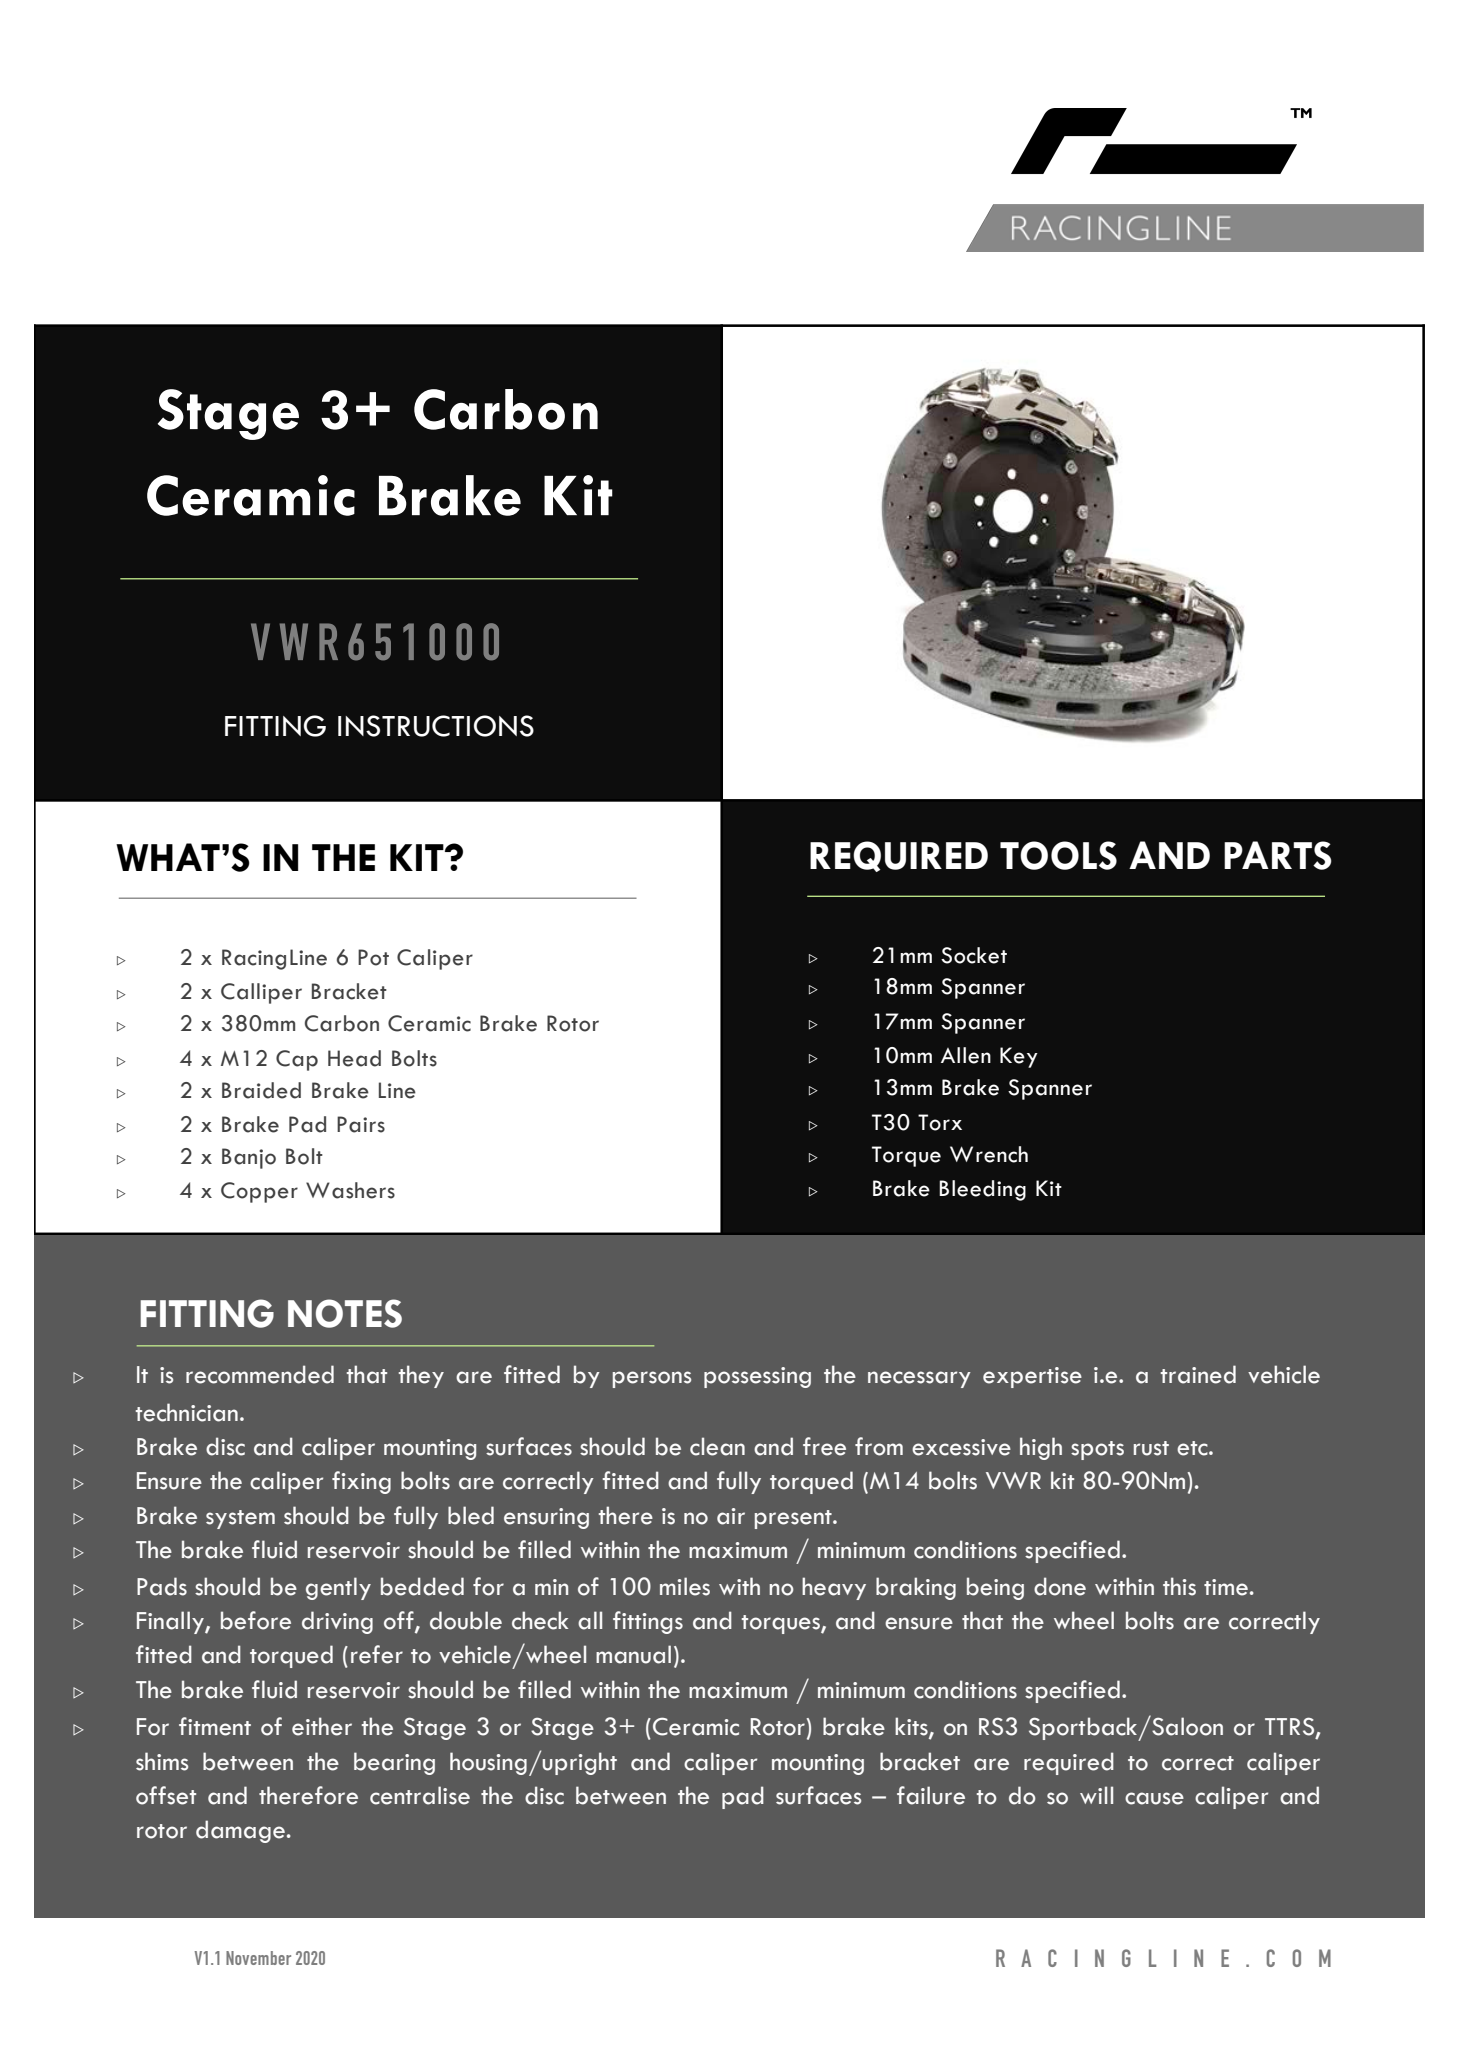  I want to click on November, so click(258, 1958).
